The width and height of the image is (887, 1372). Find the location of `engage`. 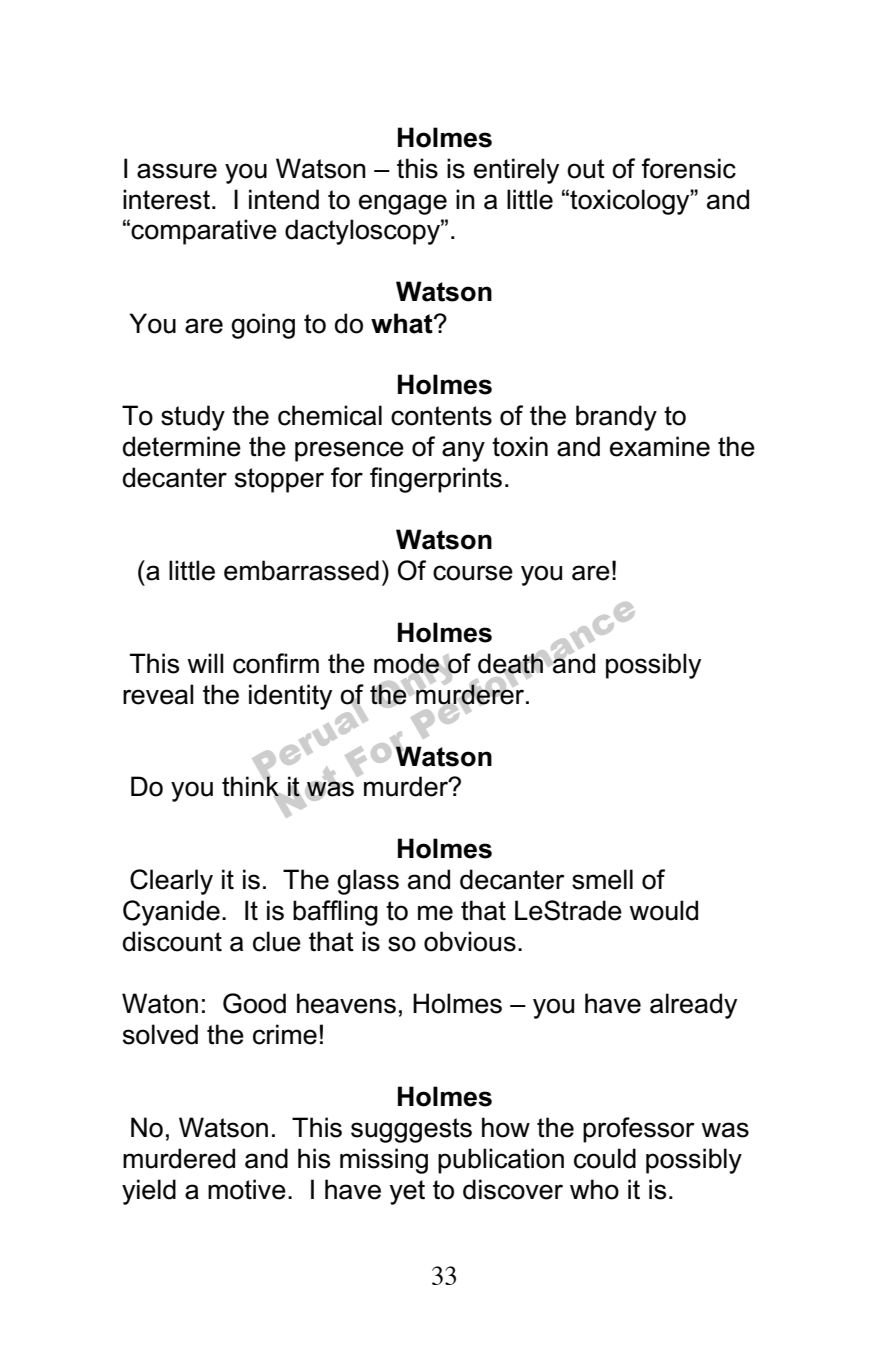

engage is located at coordinates (403, 204).
